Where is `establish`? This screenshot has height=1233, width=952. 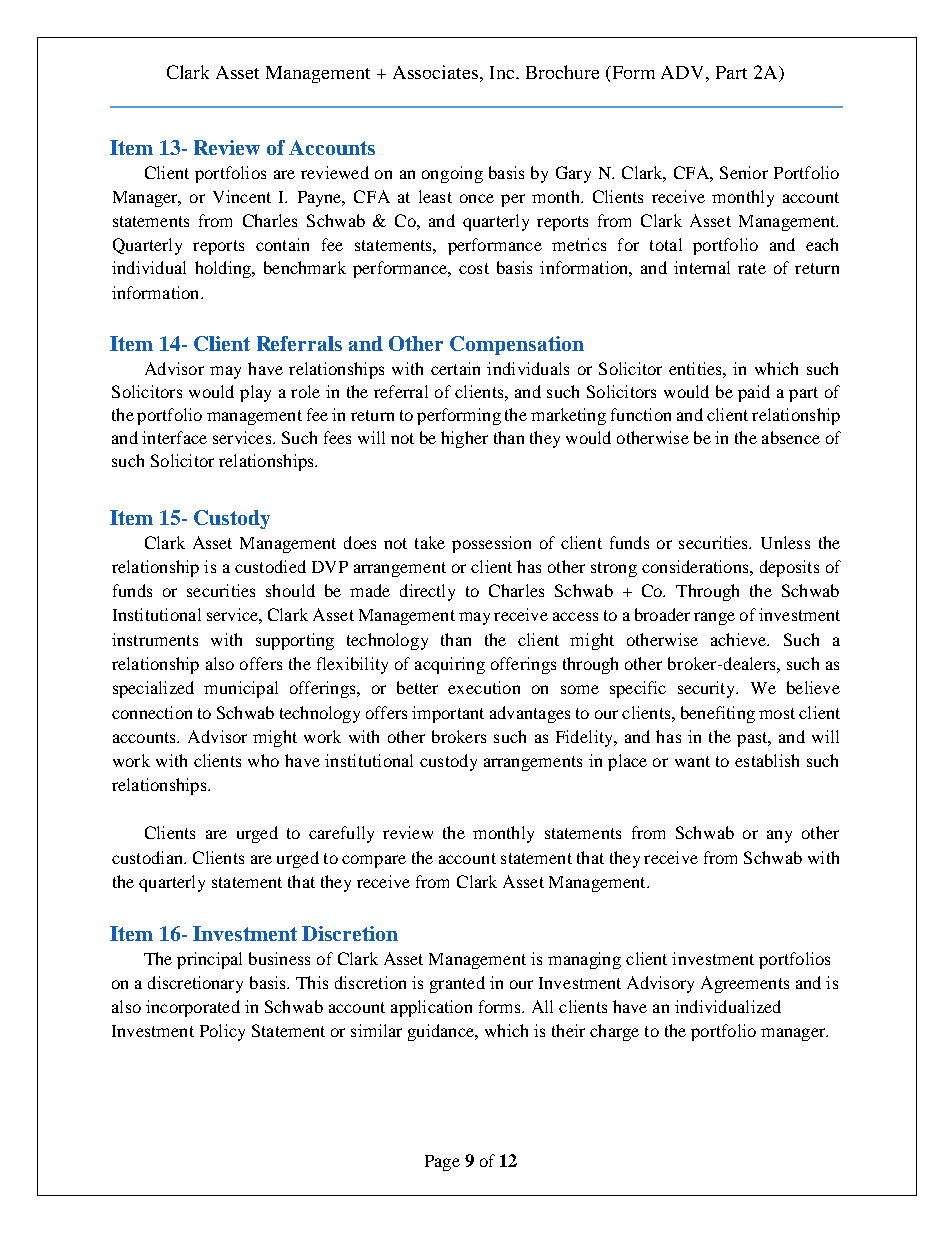
establish is located at coordinates (767, 760).
